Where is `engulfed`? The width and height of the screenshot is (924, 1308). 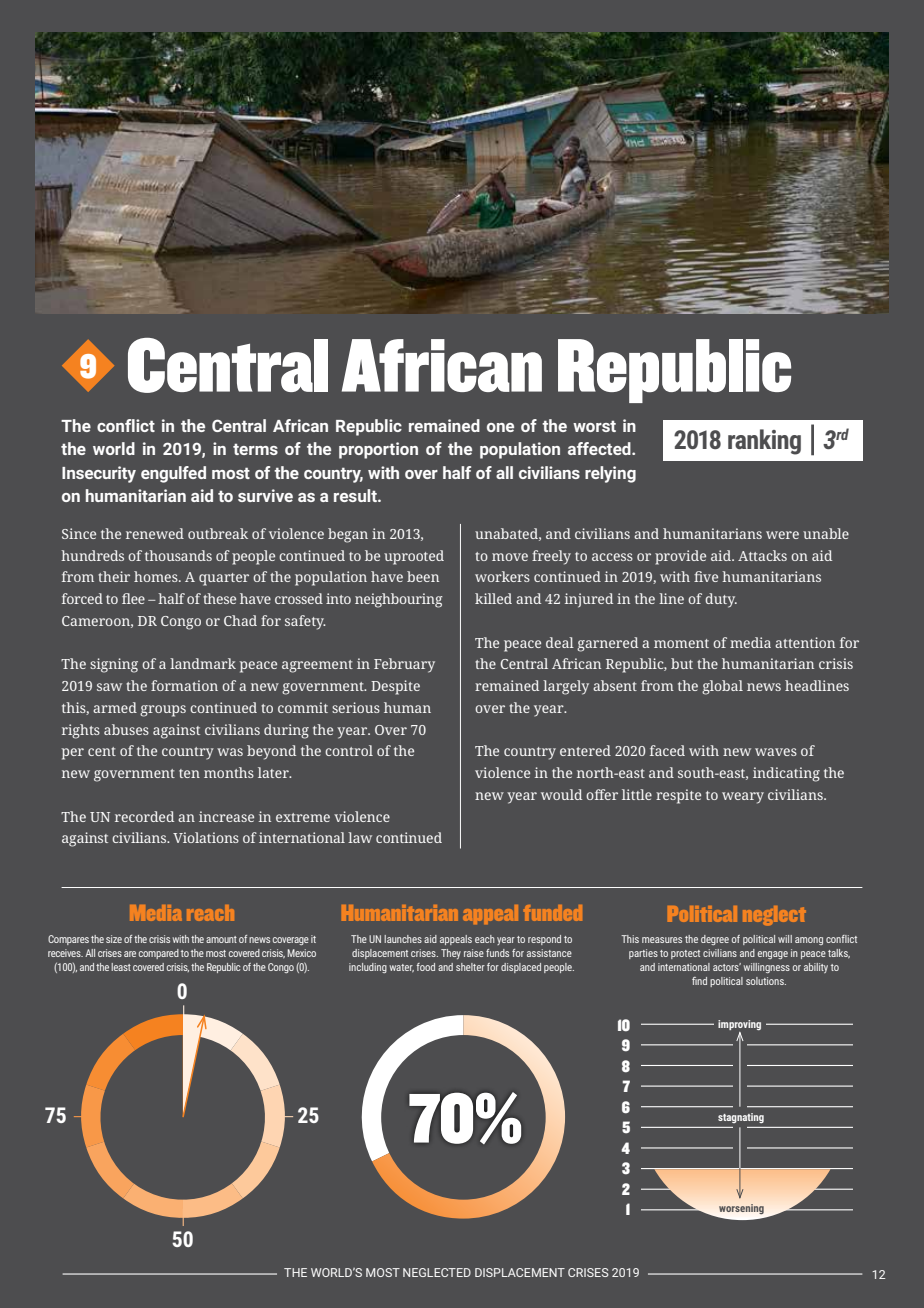 engulfed is located at coordinates (173, 474).
